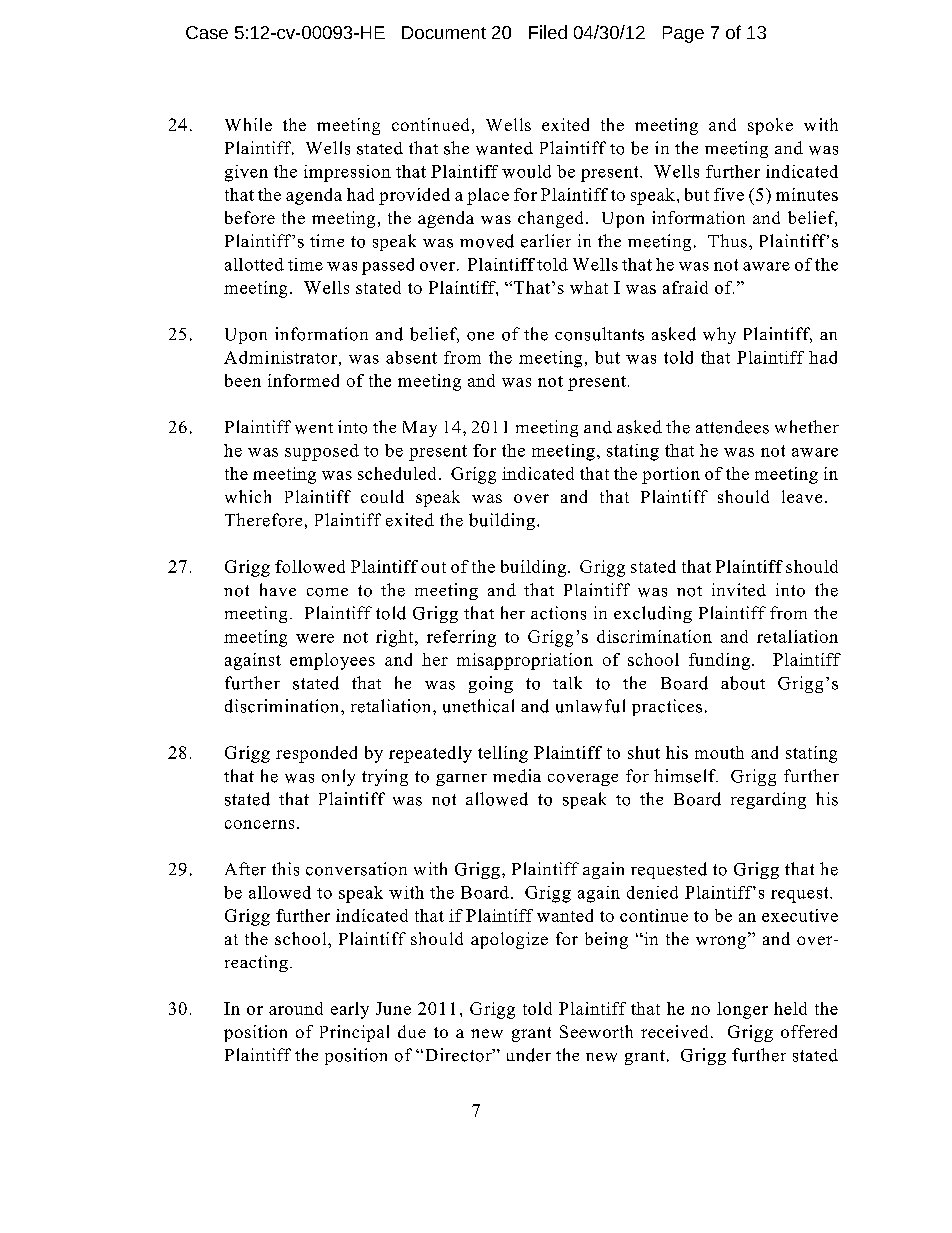 This screenshot has width=952, height=1233. What do you see at coordinates (296, 1008) in the screenshot?
I see `around` at bounding box center [296, 1008].
